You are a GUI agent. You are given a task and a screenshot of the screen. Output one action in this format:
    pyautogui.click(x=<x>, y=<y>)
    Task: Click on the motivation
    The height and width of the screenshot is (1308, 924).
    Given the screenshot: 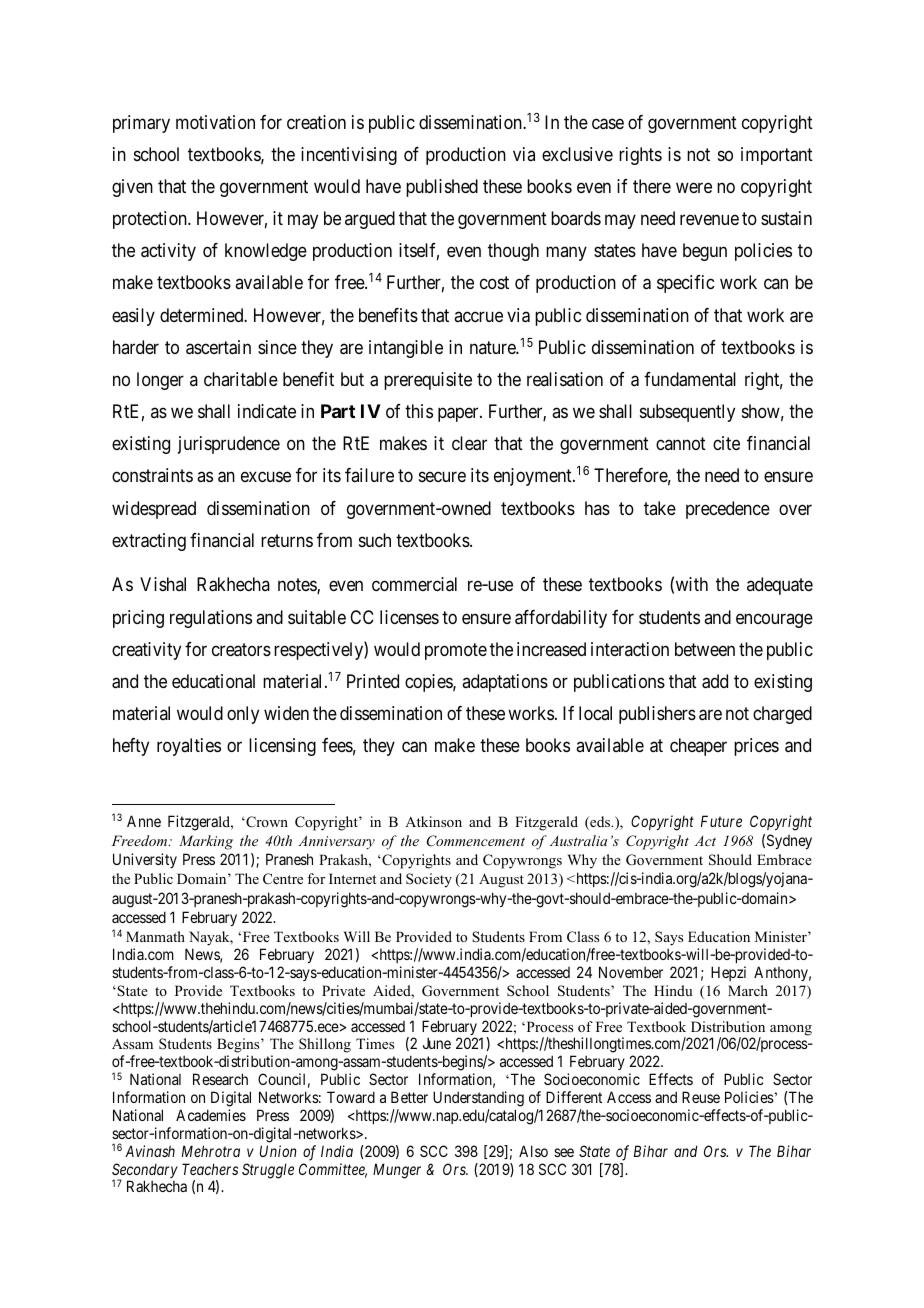 What is the action you would take?
    pyautogui.click(x=215, y=122)
